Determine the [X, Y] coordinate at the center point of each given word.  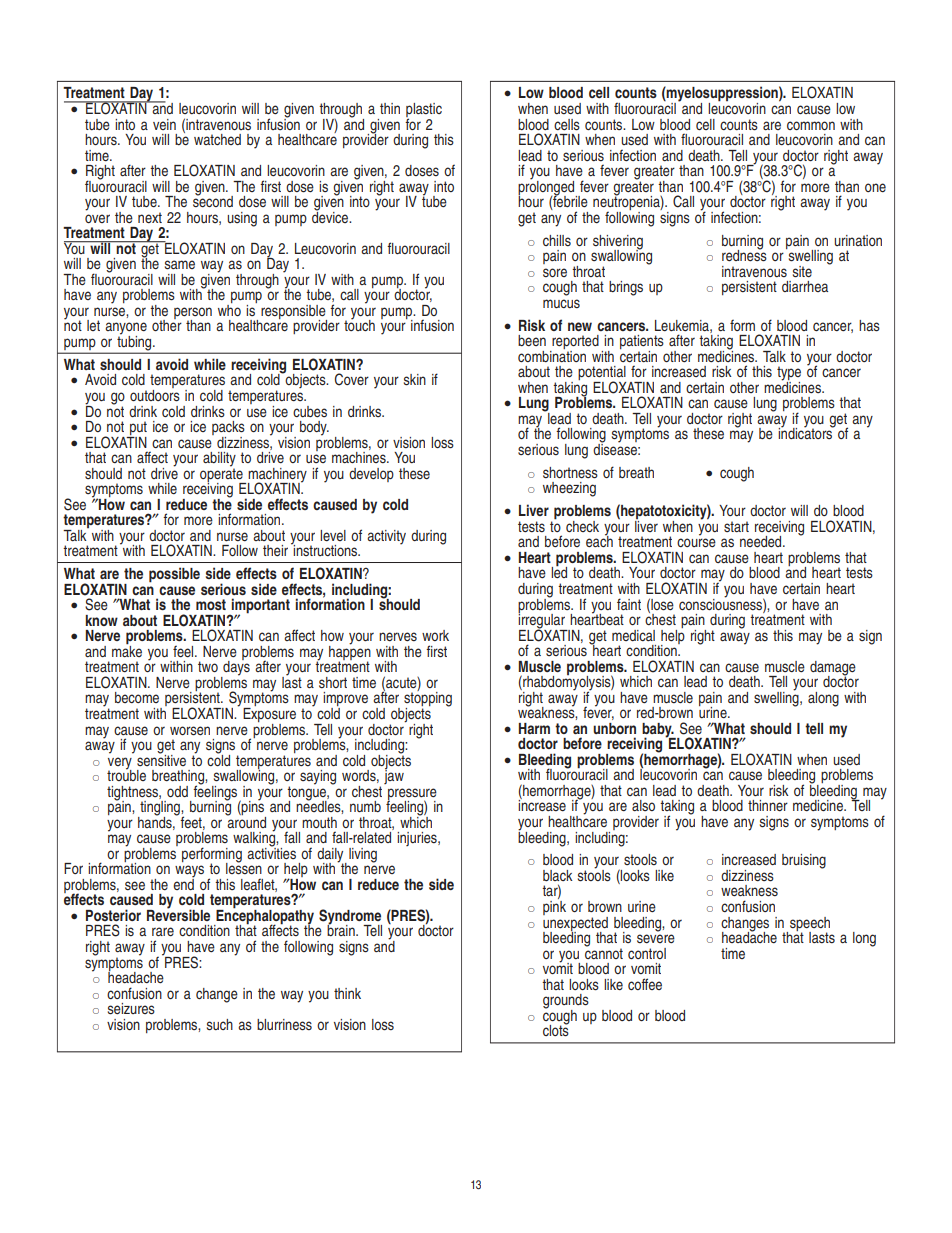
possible [174, 575]
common [811, 125]
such [220, 1025]
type [789, 374]
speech [810, 925]
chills [557, 240]
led [559, 571]
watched [217, 139]
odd [177, 791]
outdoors [155, 394]
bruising [804, 861]
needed [762, 541]
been [532, 340]
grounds [566, 1002]
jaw [394, 776]
